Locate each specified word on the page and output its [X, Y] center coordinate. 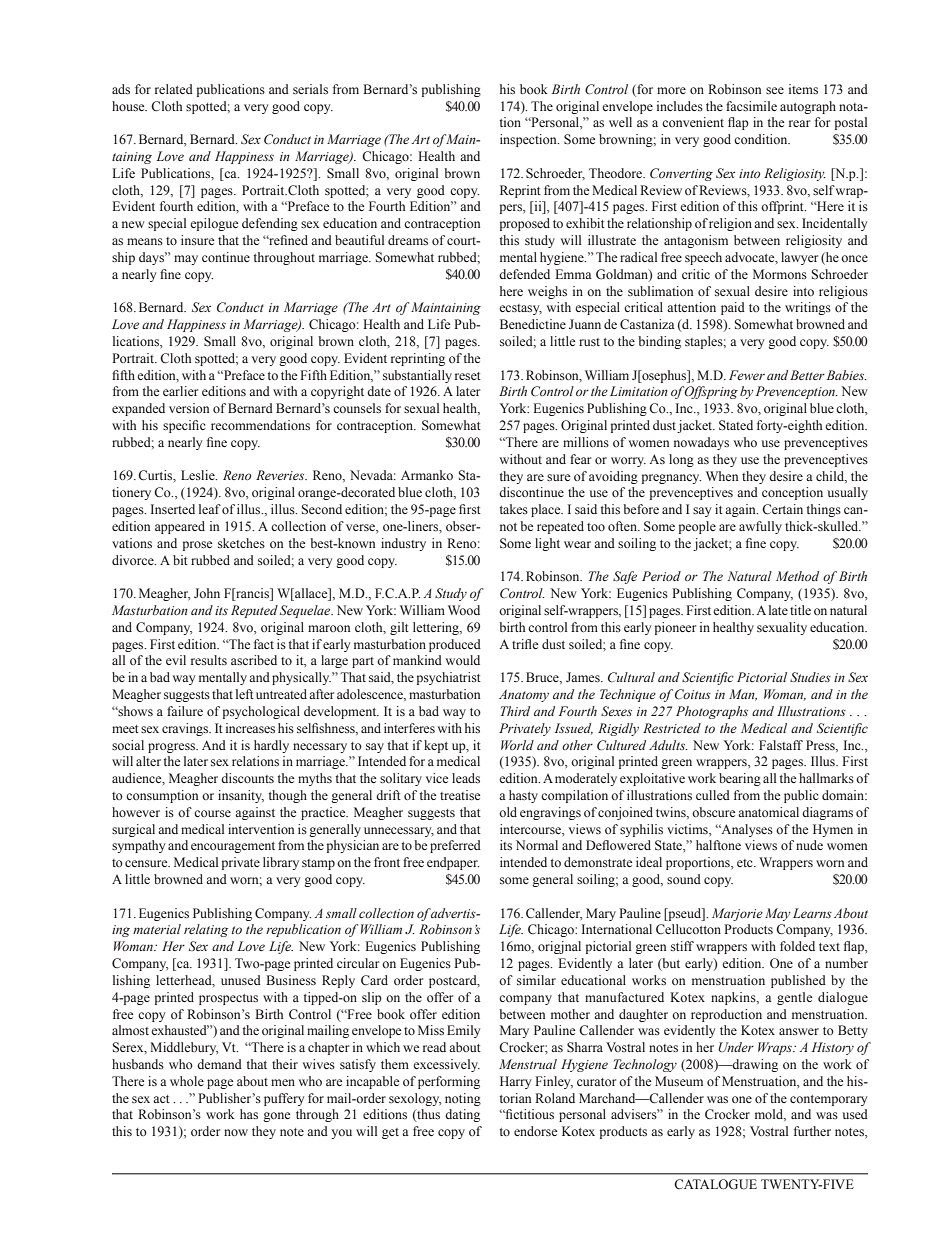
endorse [535, 1131]
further [812, 1131]
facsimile [751, 106]
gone [276, 1117]
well [620, 122]
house [129, 106]
